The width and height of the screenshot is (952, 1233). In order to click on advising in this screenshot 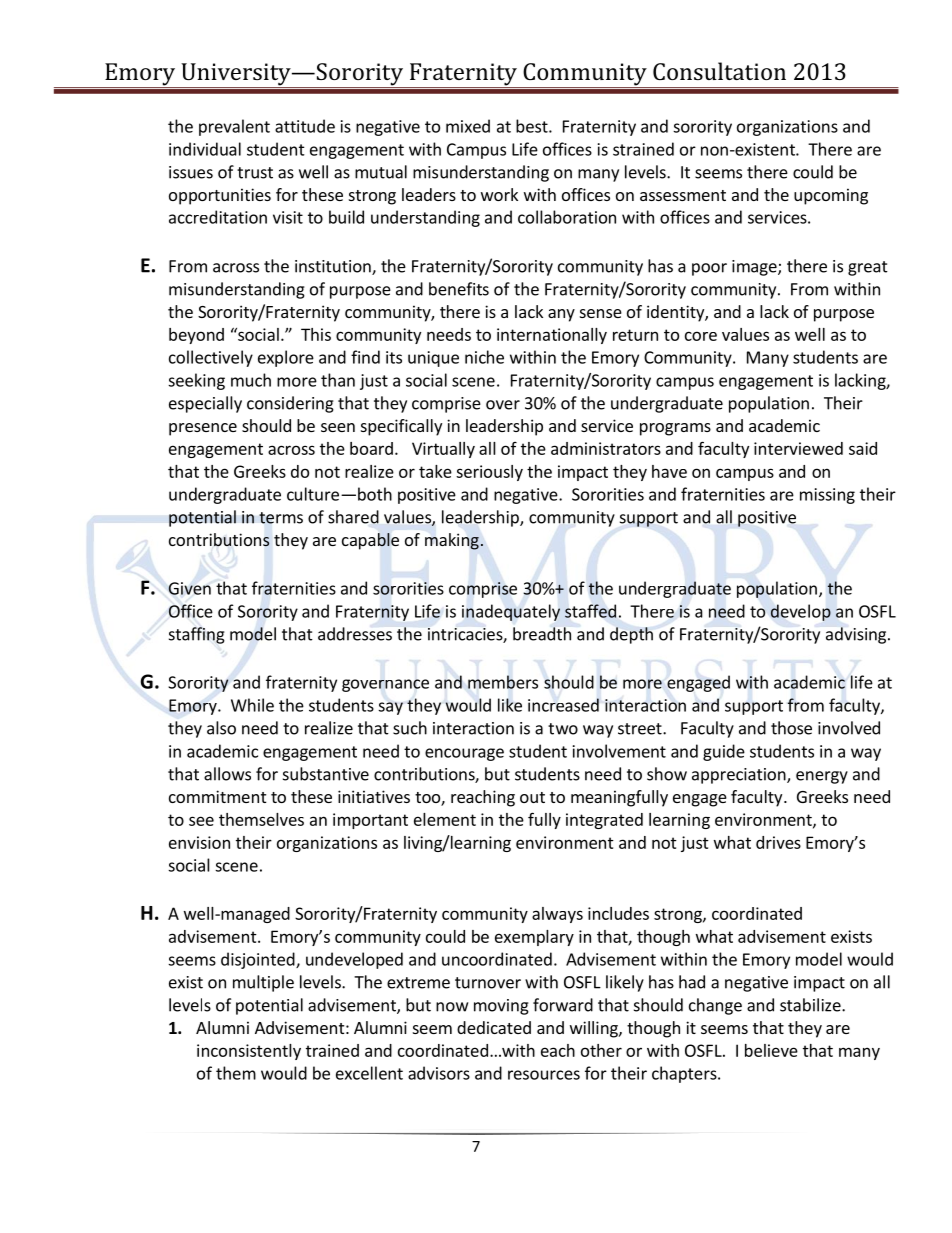, I will do `click(857, 635)`.
